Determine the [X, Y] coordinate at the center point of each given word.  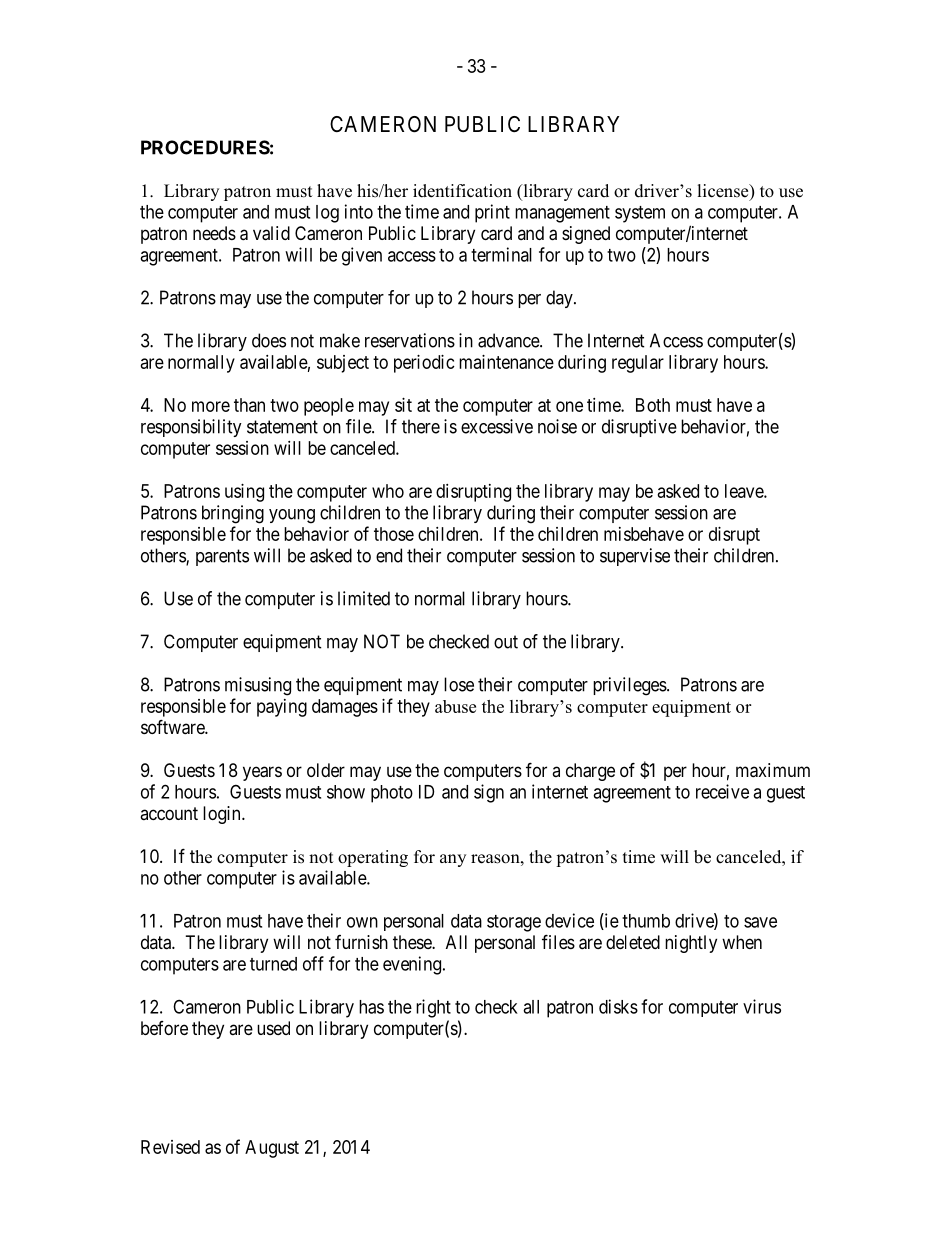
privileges [630, 686]
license [724, 192]
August [272, 1149]
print [492, 213]
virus [762, 1006]
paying [282, 708]
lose [459, 684]
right [433, 1008]
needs [214, 233]
